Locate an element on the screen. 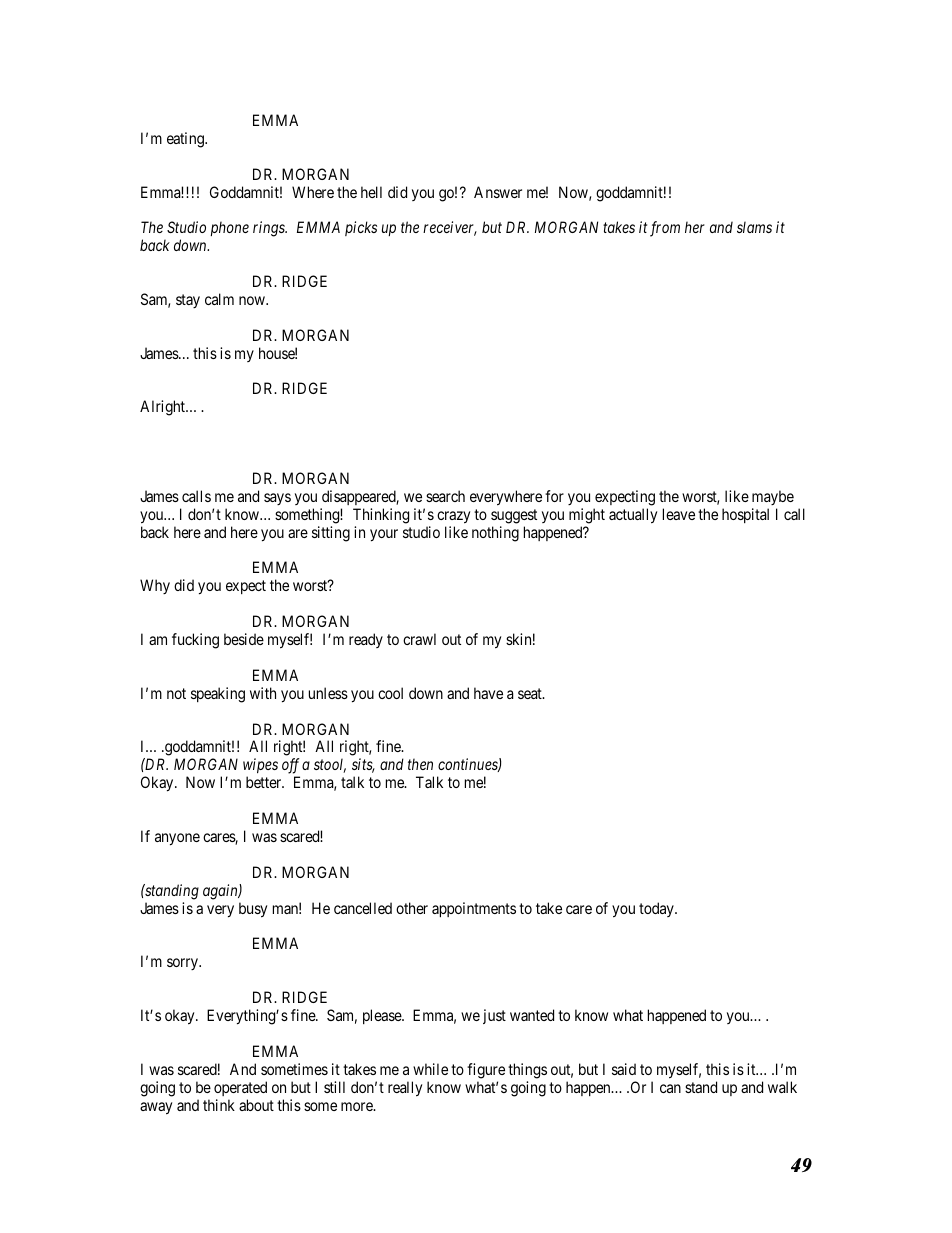  operated is located at coordinates (240, 1088).
